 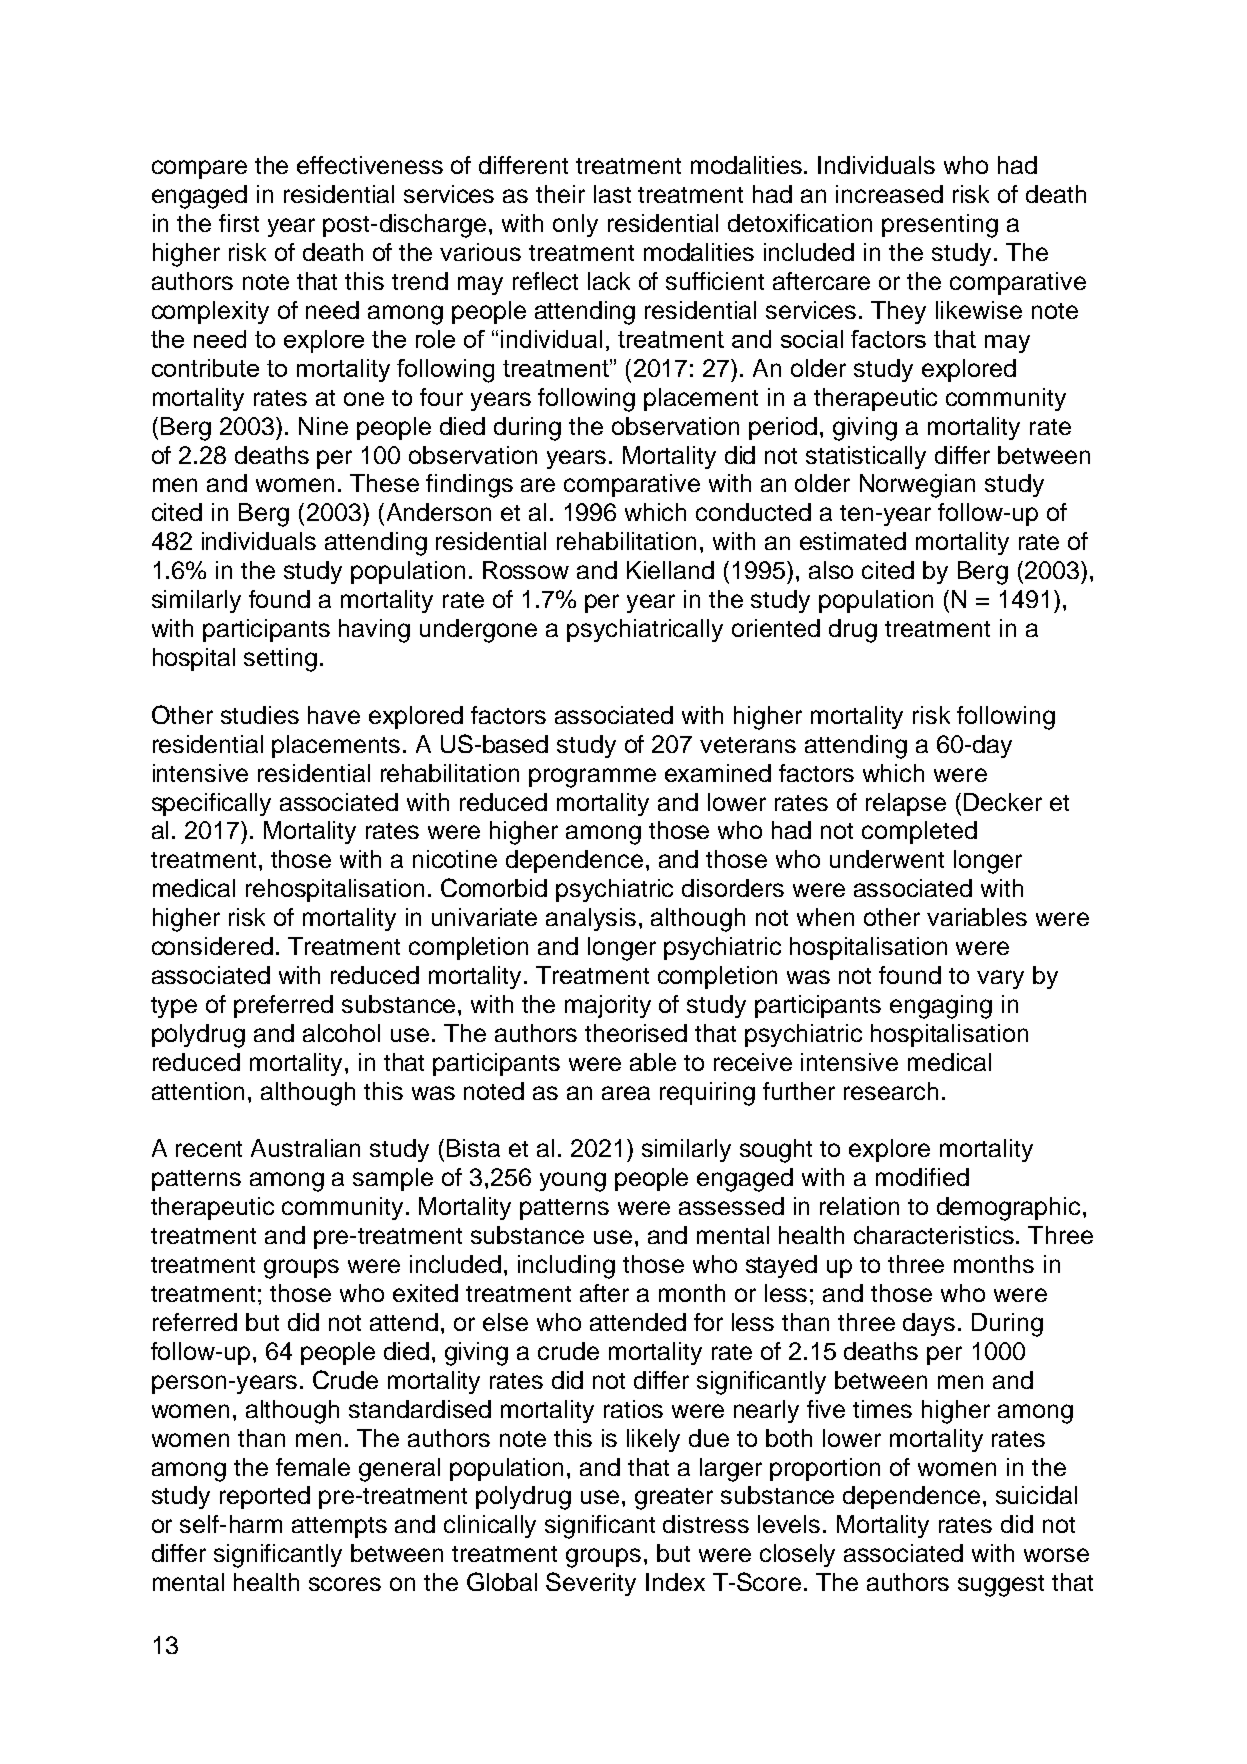 I want to click on last, so click(x=612, y=194).
